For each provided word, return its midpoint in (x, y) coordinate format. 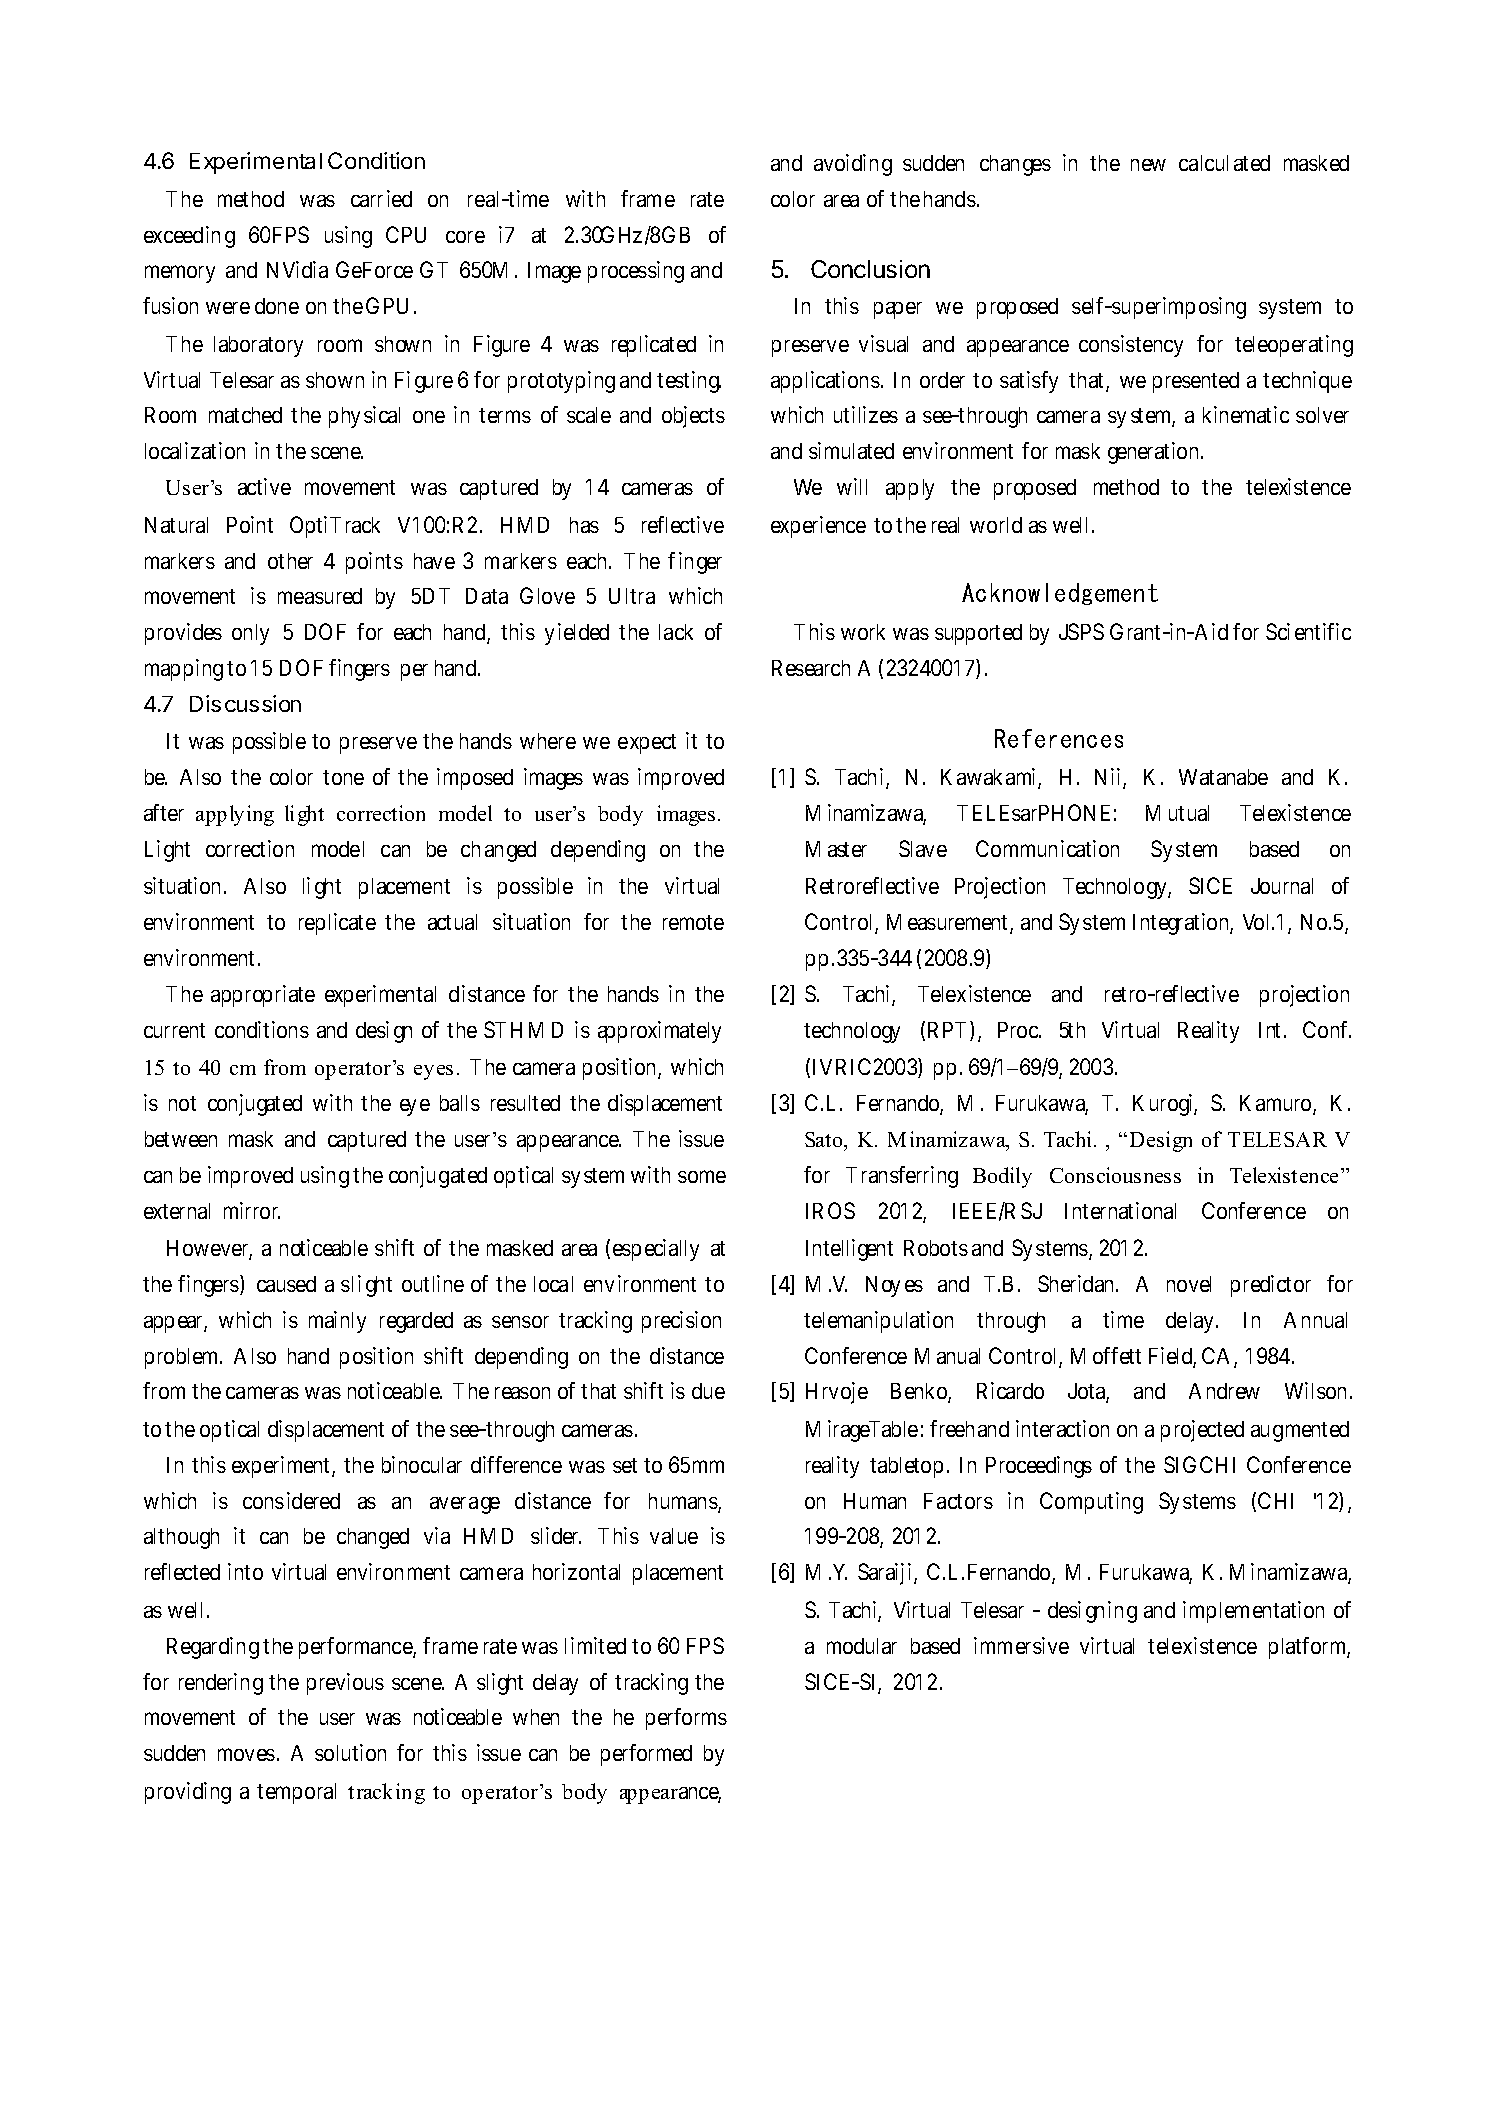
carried (381, 198)
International (1120, 1210)
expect (647, 744)
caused (286, 1284)
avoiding (853, 165)
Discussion (245, 703)
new (1148, 165)
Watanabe (1223, 777)
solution (350, 1752)
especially (656, 1250)
